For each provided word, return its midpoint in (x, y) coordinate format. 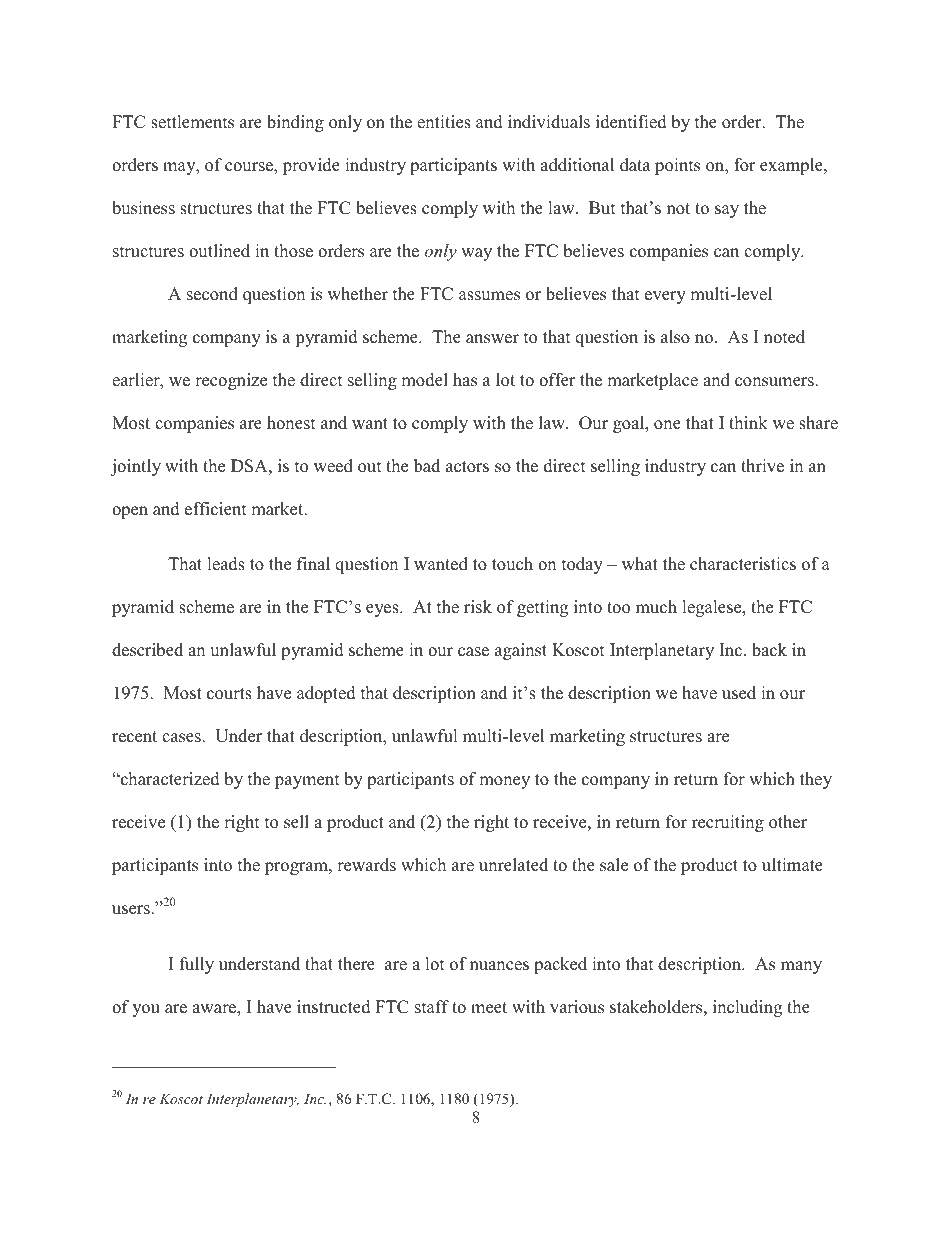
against (521, 651)
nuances (499, 966)
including (747, 1008)
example (792, 166)
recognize (231, 381)
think (748, 422)
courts (229, 694)
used (739, 693)
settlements (192, 122)
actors (467, 467)
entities (444, 122)
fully (197, 965)
